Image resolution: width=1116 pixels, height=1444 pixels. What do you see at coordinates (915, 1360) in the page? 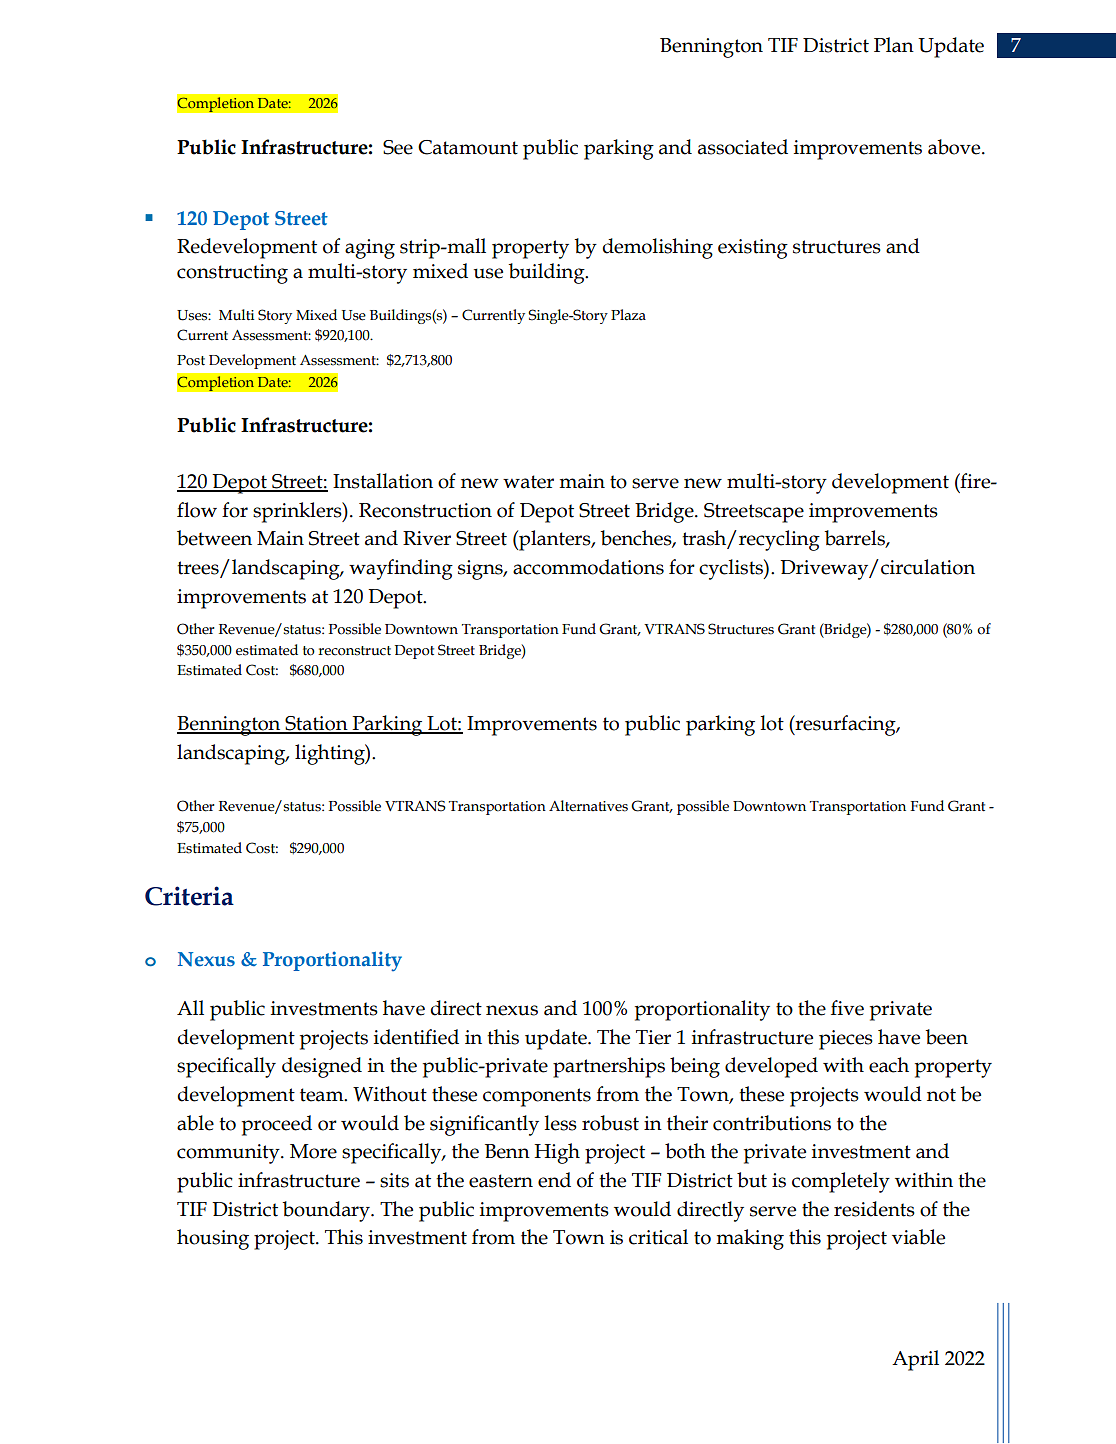
I see `April` at bounding box center [915, 1360].
